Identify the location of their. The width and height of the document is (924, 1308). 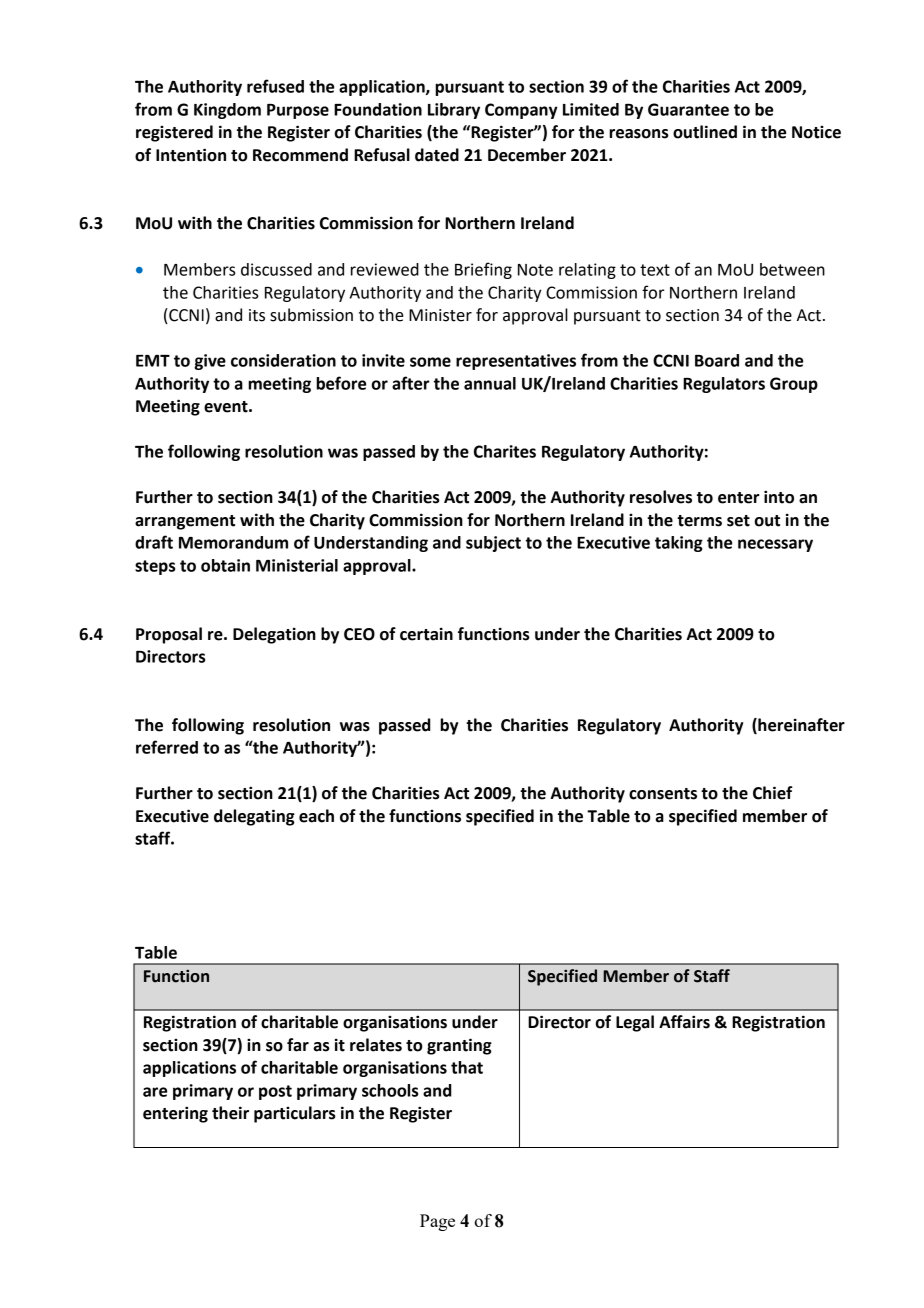
(230, 1113).
